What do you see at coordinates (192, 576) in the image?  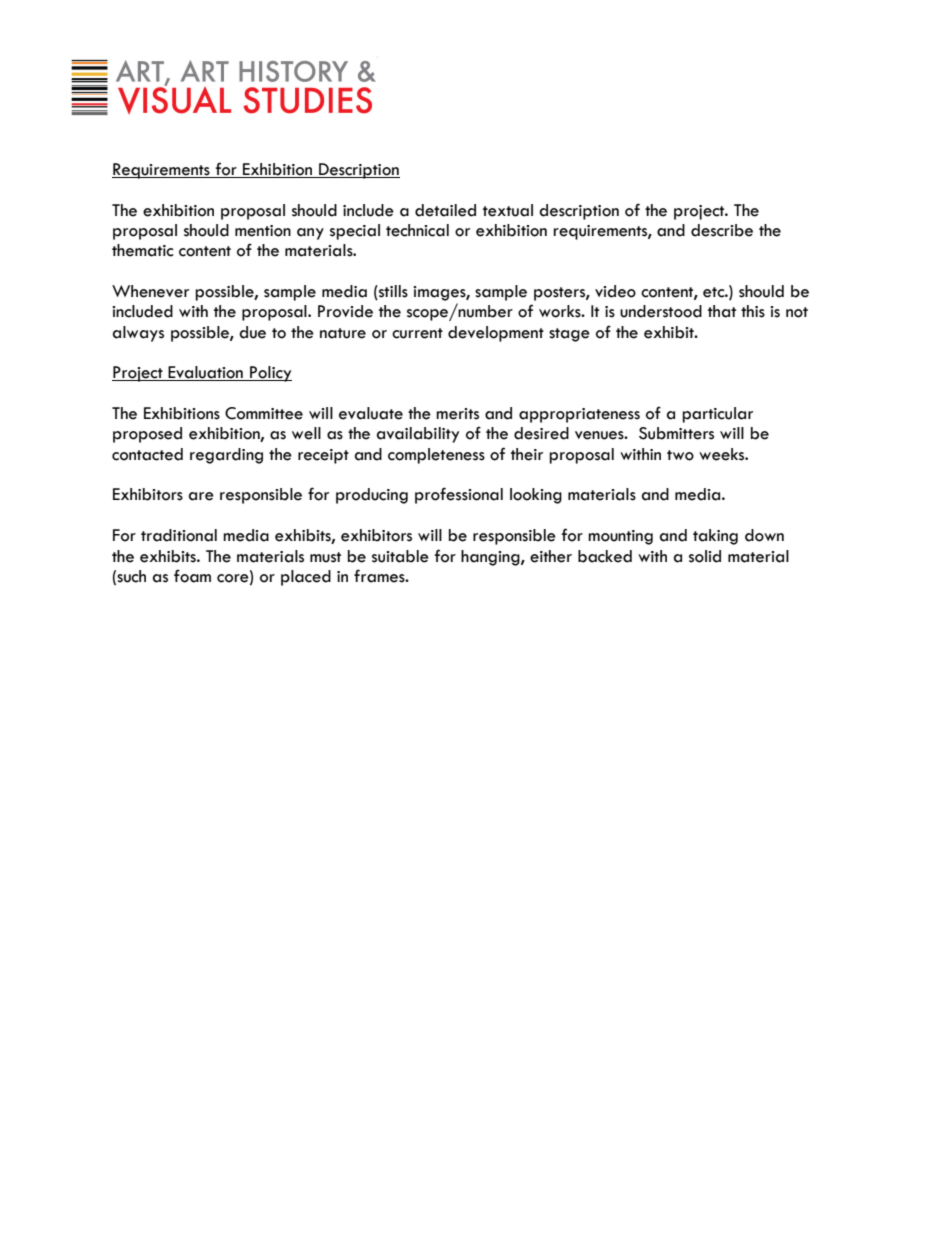 I see `foam` at bounding box center [192, 576].
